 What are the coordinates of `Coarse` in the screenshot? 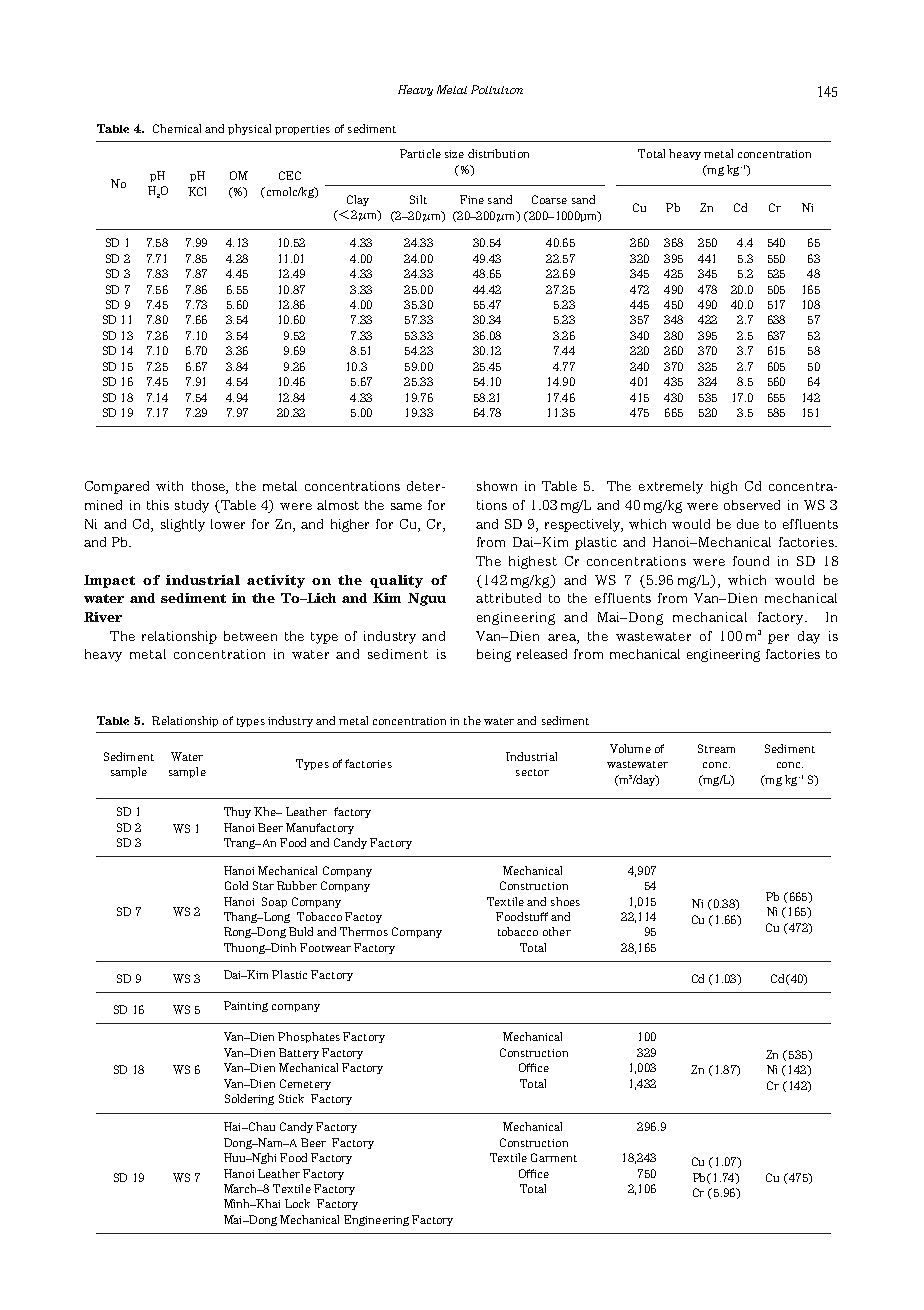 It's located at (549, 199).
